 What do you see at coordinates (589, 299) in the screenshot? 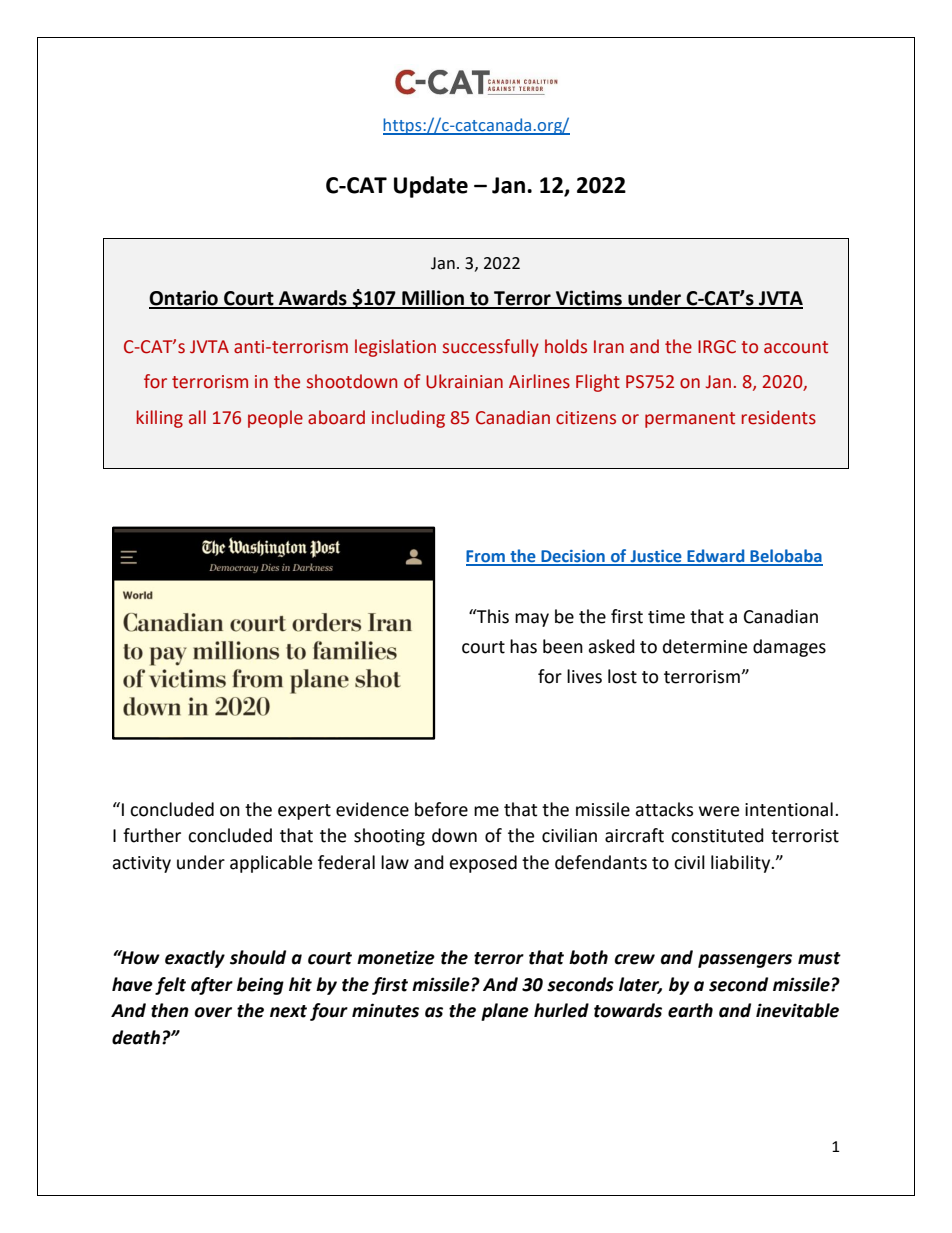
I see `Victims` at bounding box center [589, 299].
